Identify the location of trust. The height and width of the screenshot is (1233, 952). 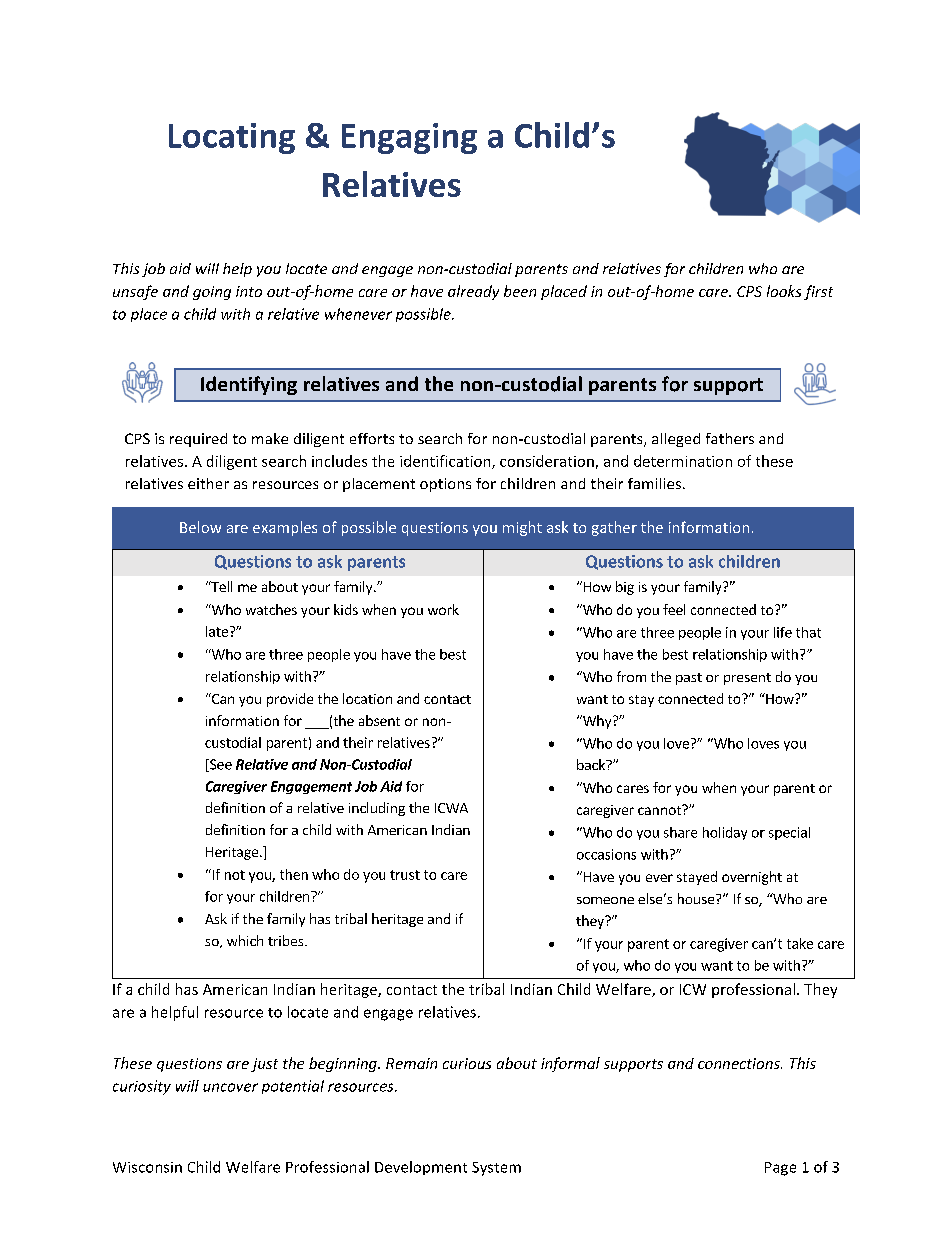
(405, 875).
